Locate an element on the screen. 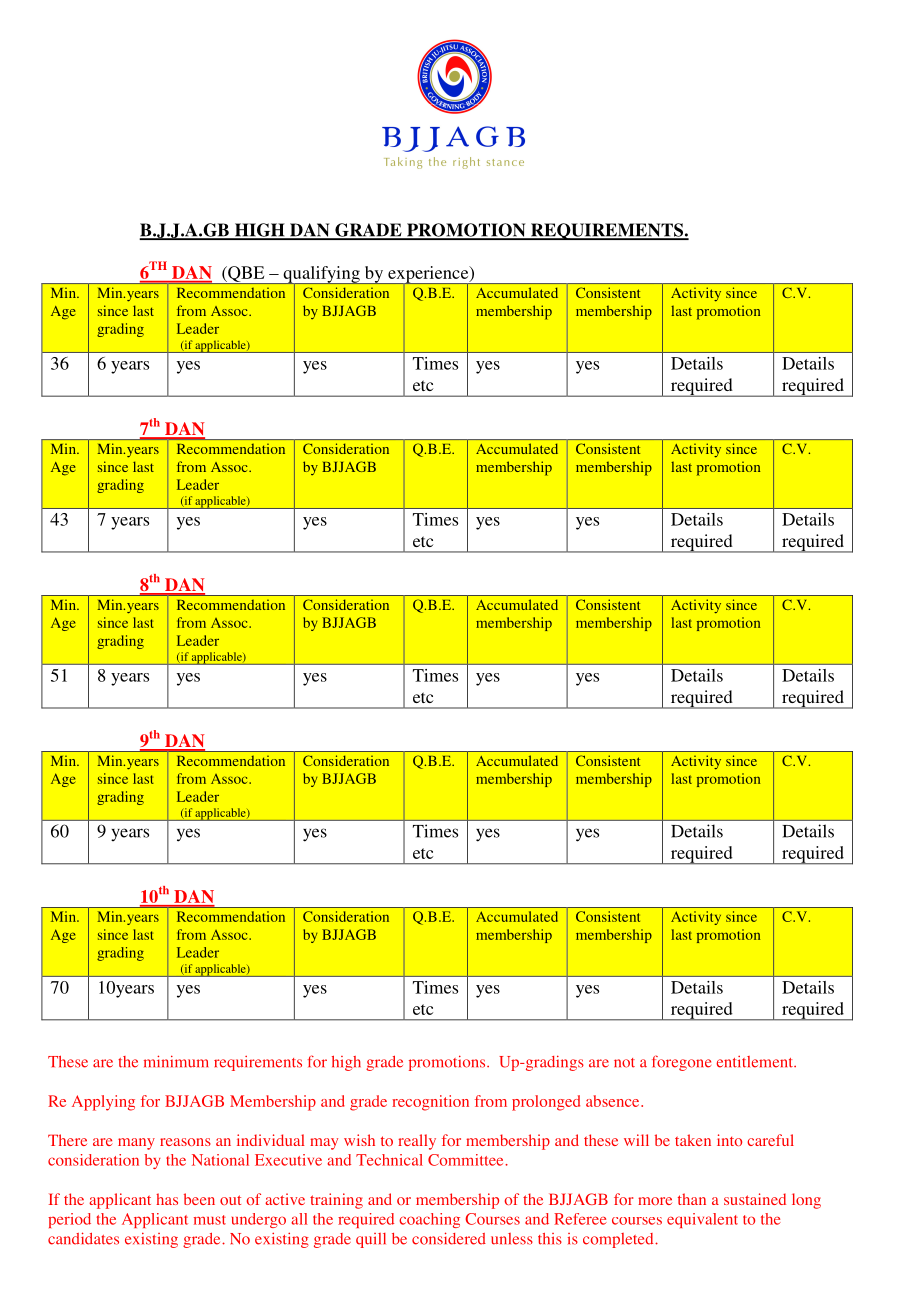 This screenshot has height=1308, width=924. Applying is located at coordinates (103, 1103).
